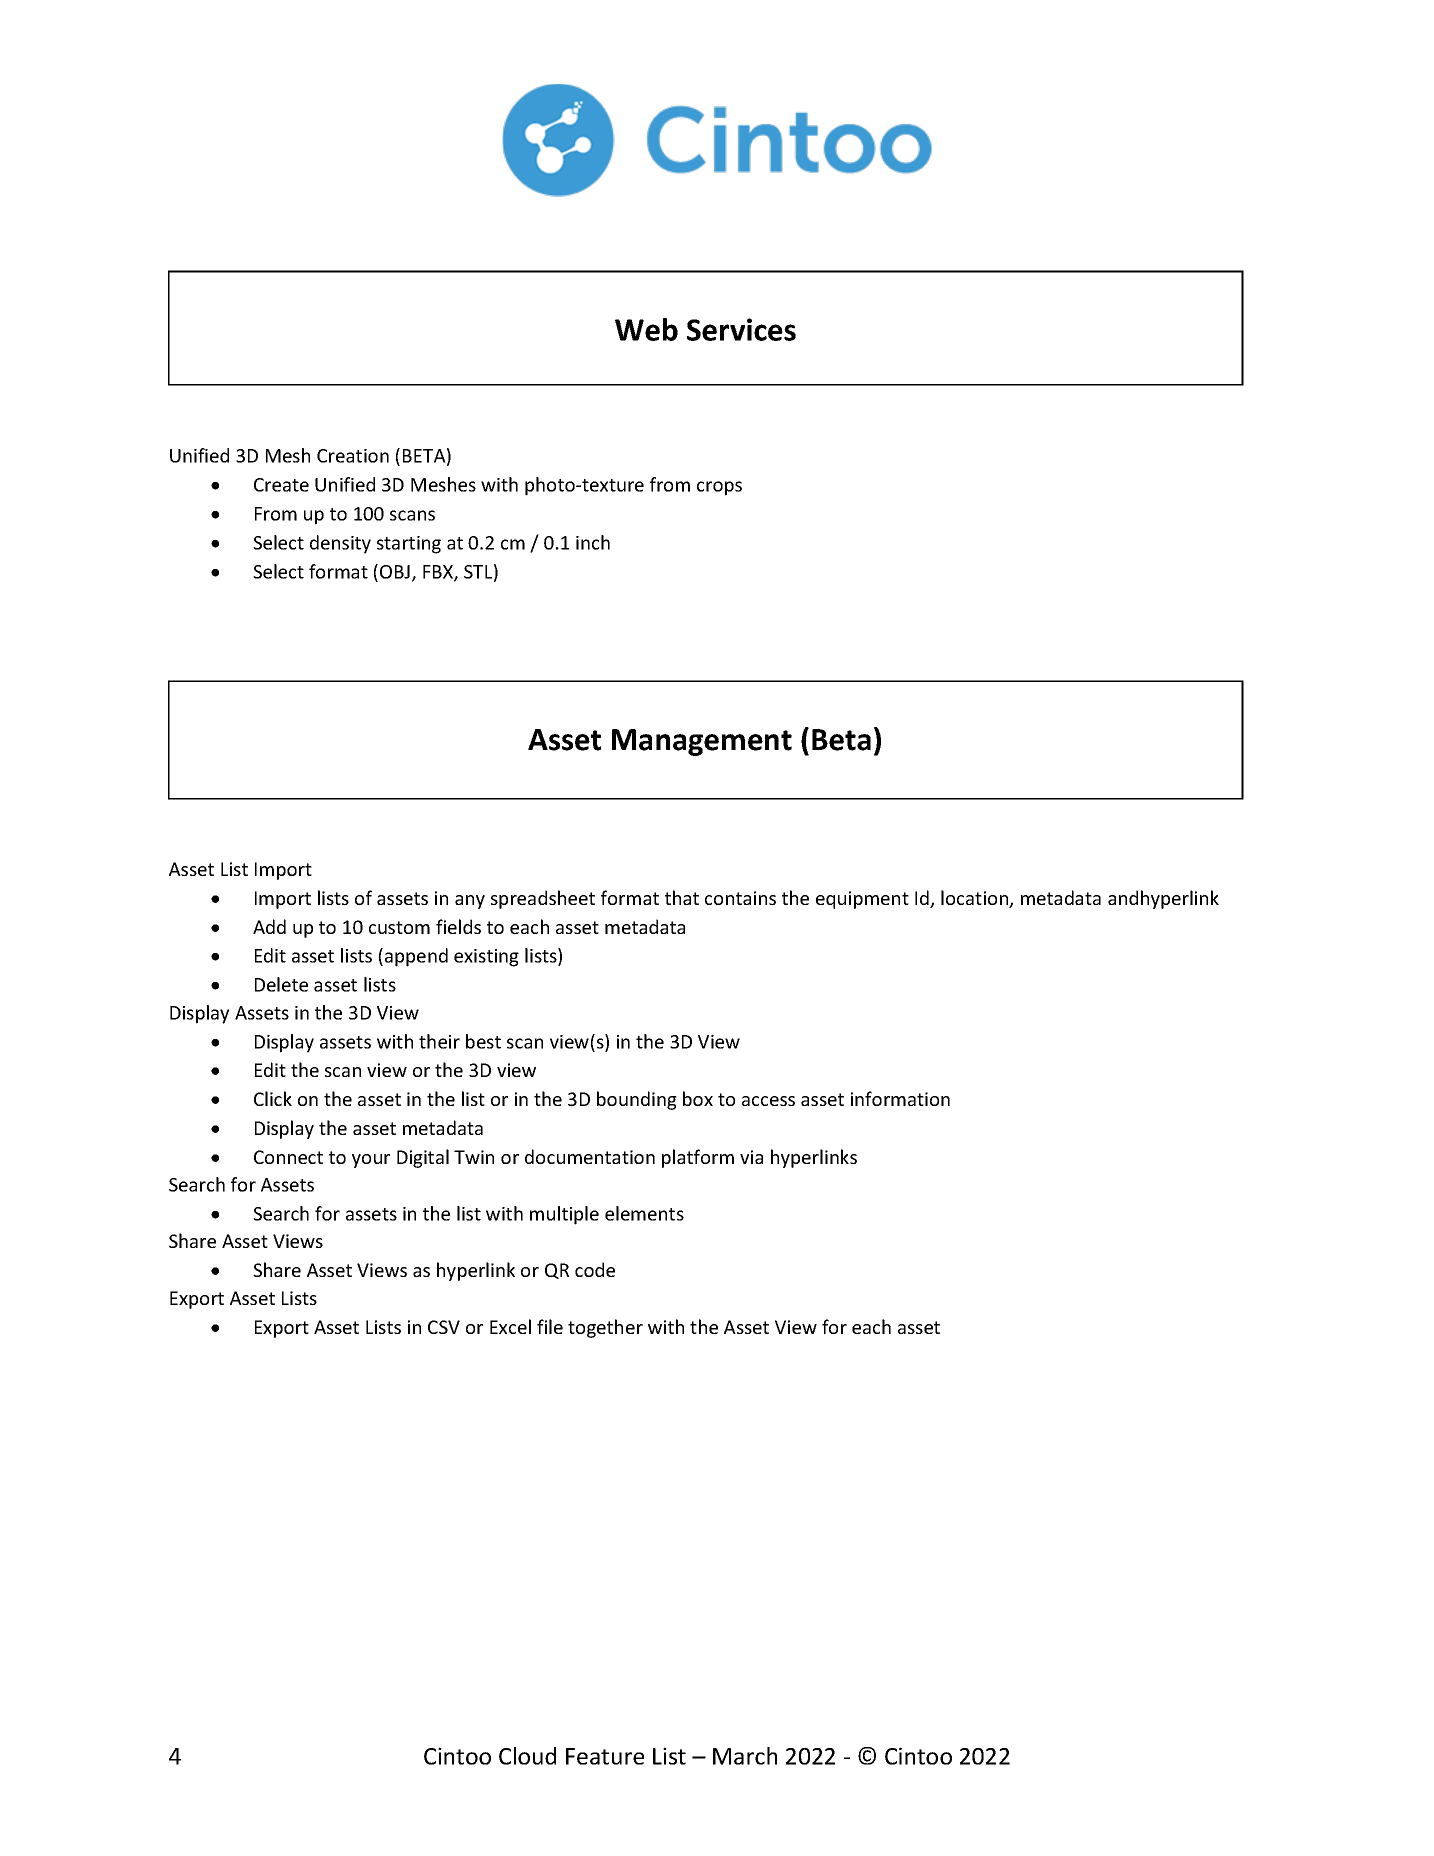 The image size is (1434, 1856). What do you see at coordinates (399, 927) in the screenshot?
I see `custom` at bounding box center [399, 927].
